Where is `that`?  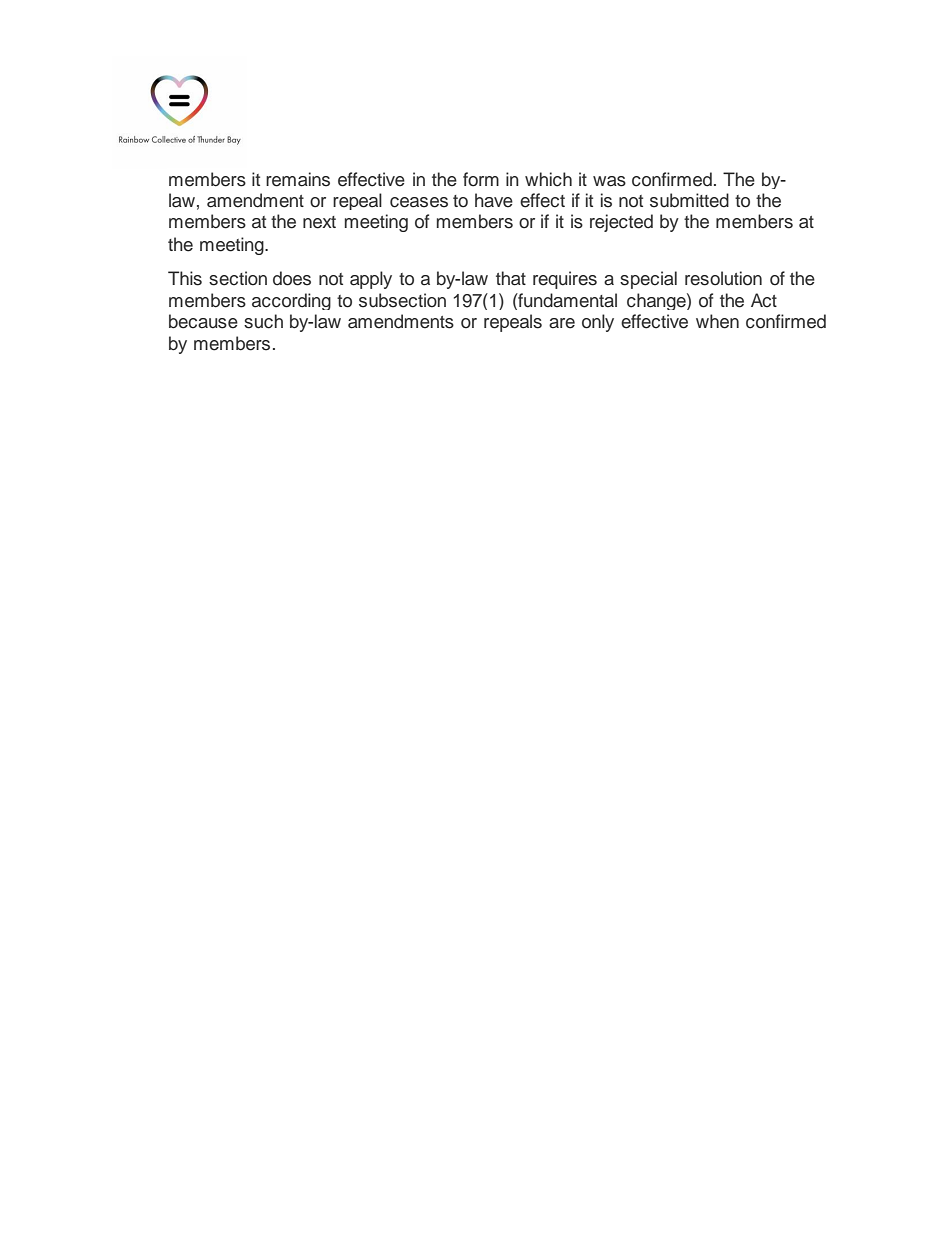 that is located at coordinates (511, 278).
